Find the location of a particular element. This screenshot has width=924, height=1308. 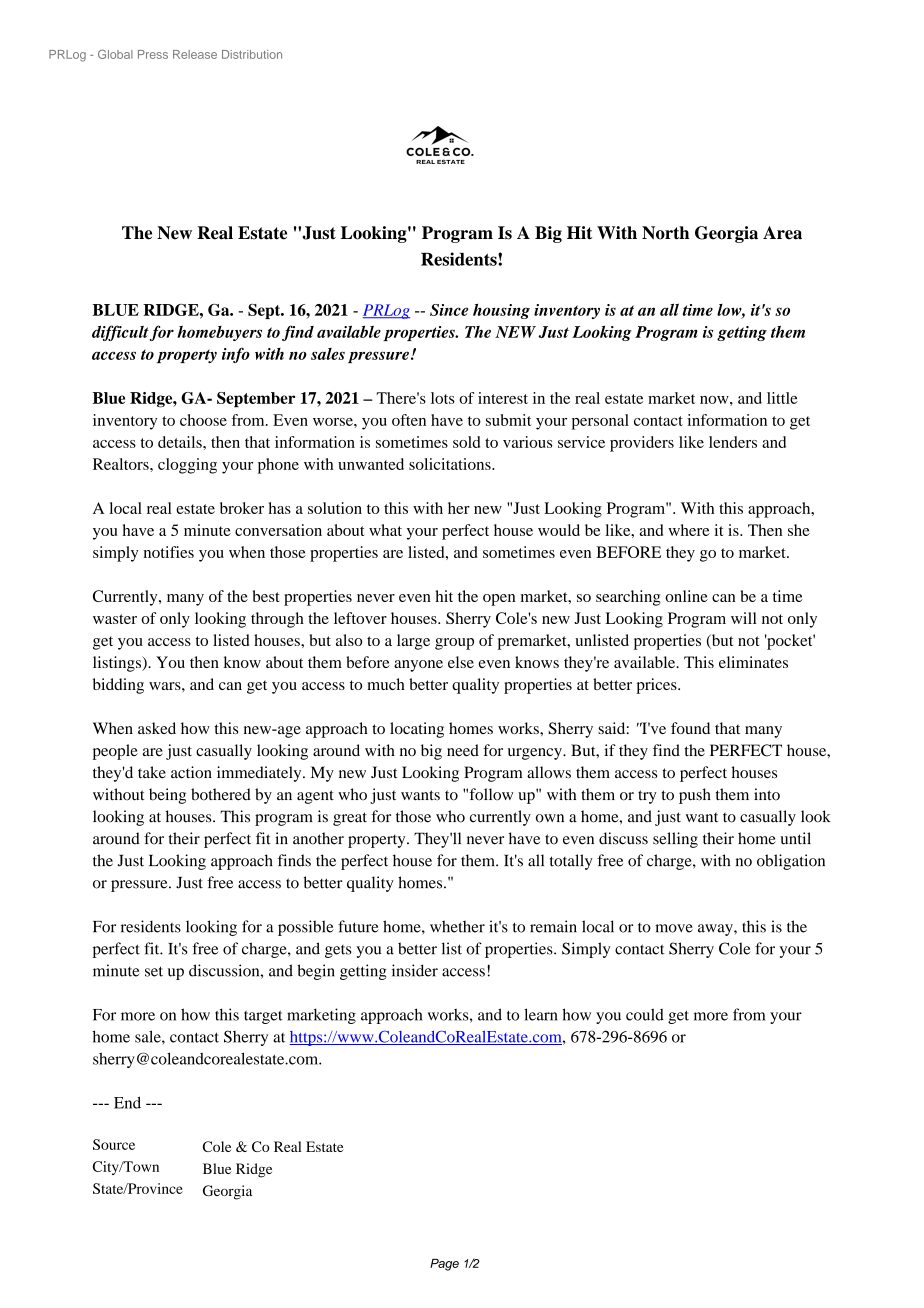

Page is located at coordinates (444, 1265).
